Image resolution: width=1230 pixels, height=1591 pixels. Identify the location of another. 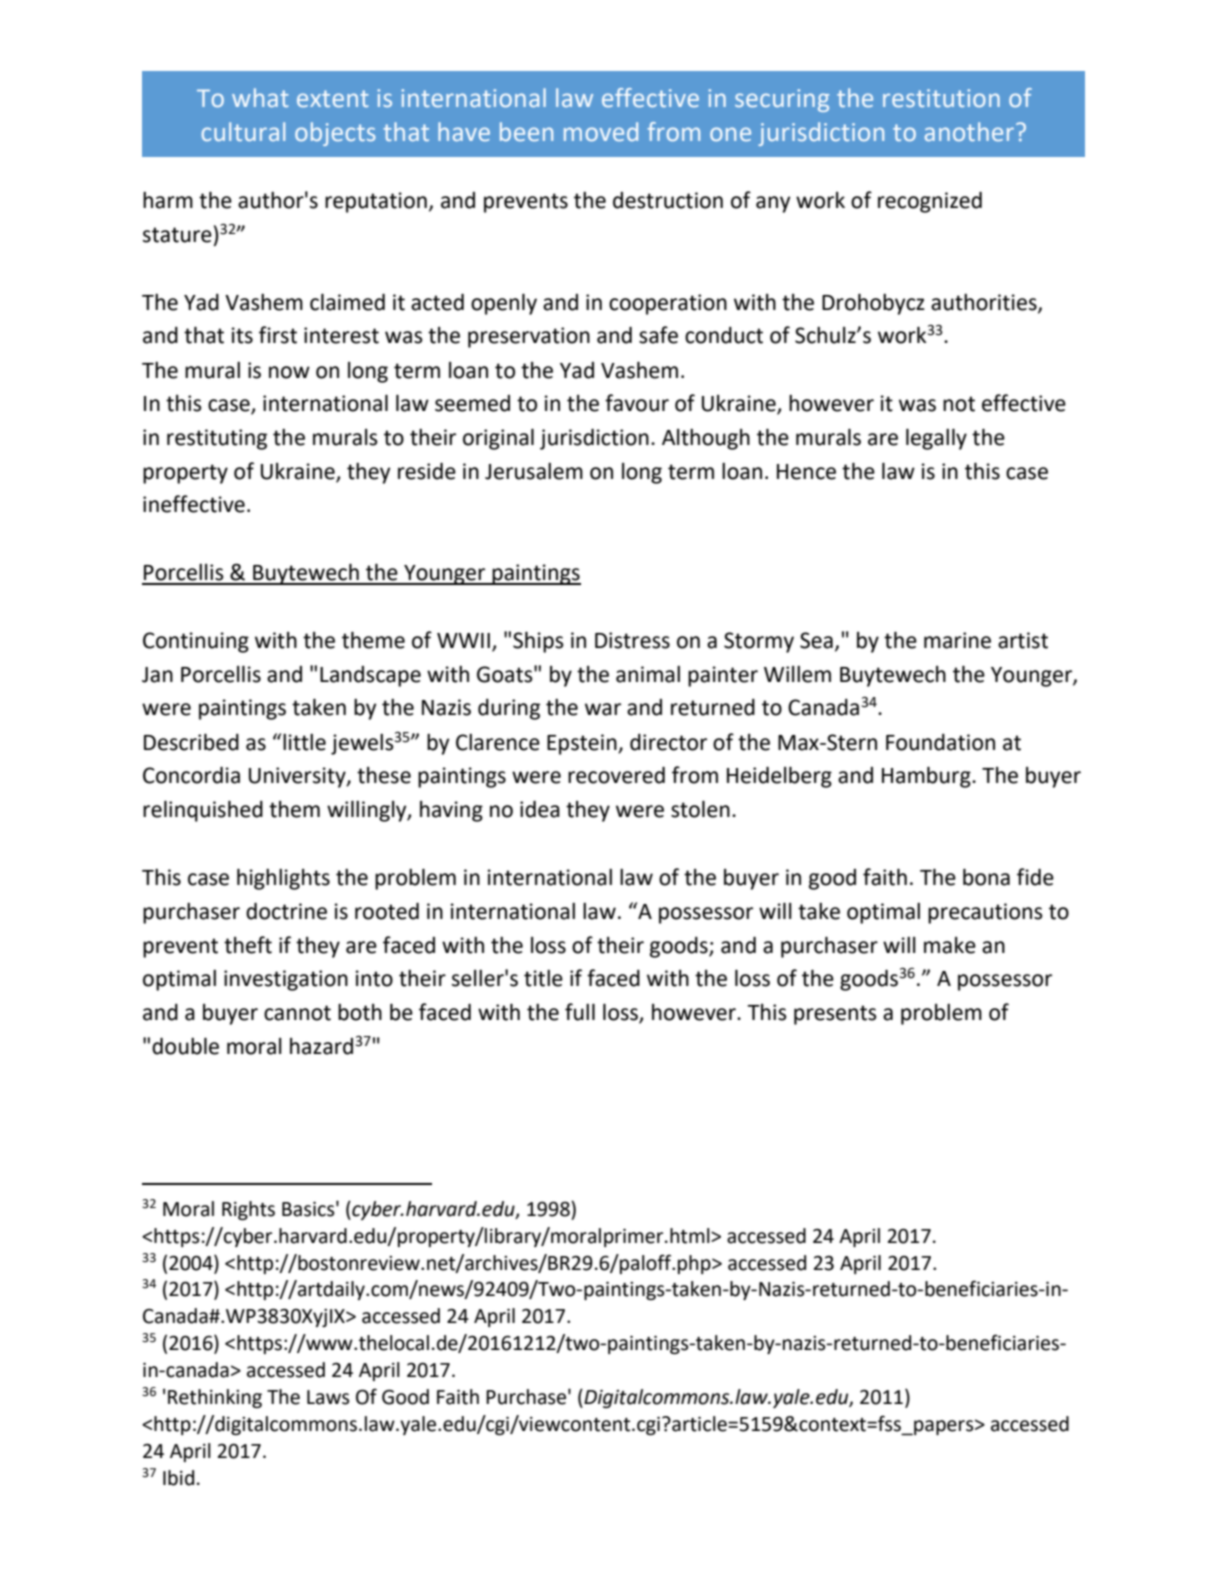
(971, 131).
